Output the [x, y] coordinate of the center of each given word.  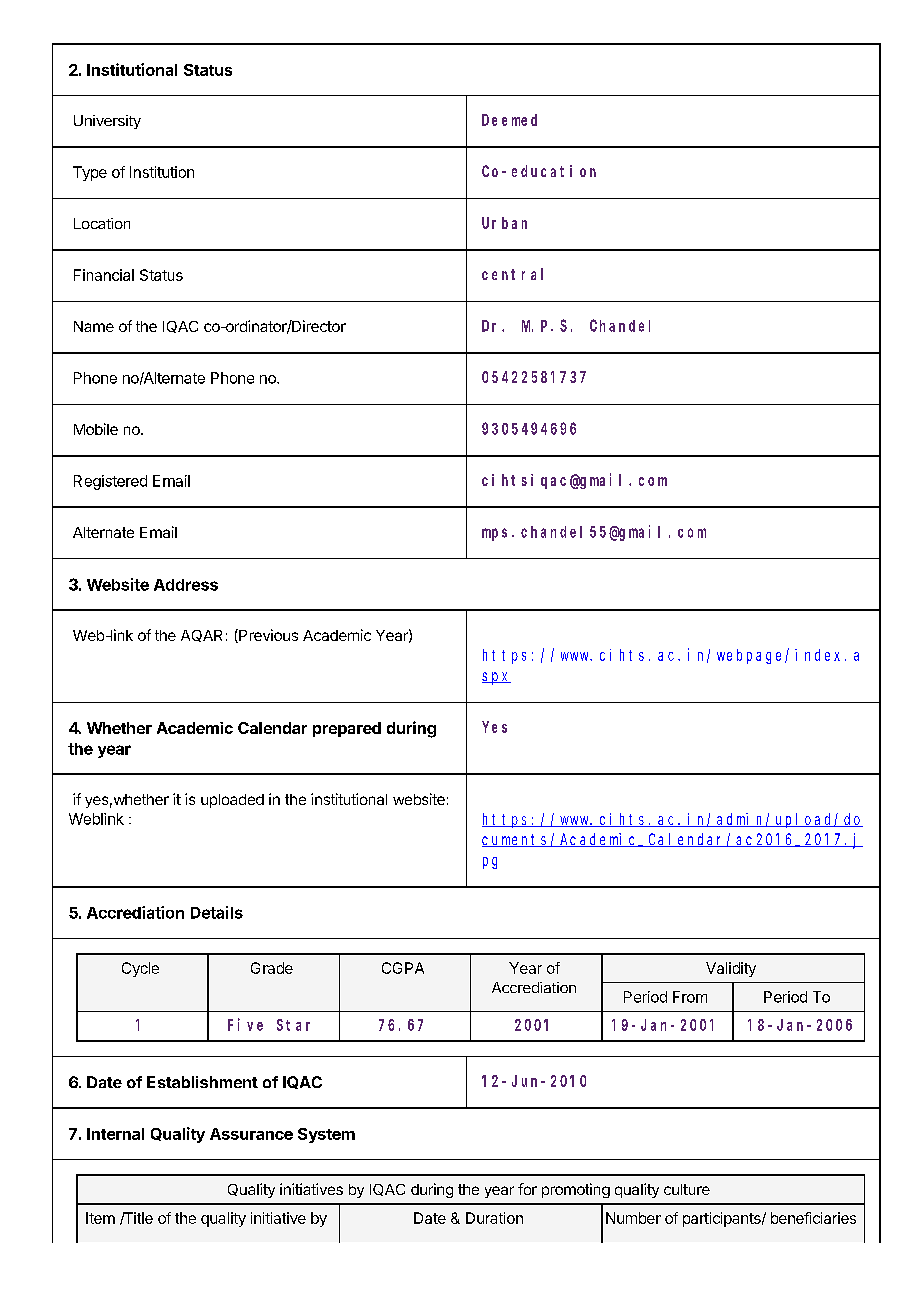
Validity [731, 969]
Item [100, 1218]
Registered [110, 482]
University [107, 122]
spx [496, 678]
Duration [494, 1218]
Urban [504, 223]
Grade [272, 968]
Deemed [509, 120]
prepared [347, 729]
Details [217, 912]
